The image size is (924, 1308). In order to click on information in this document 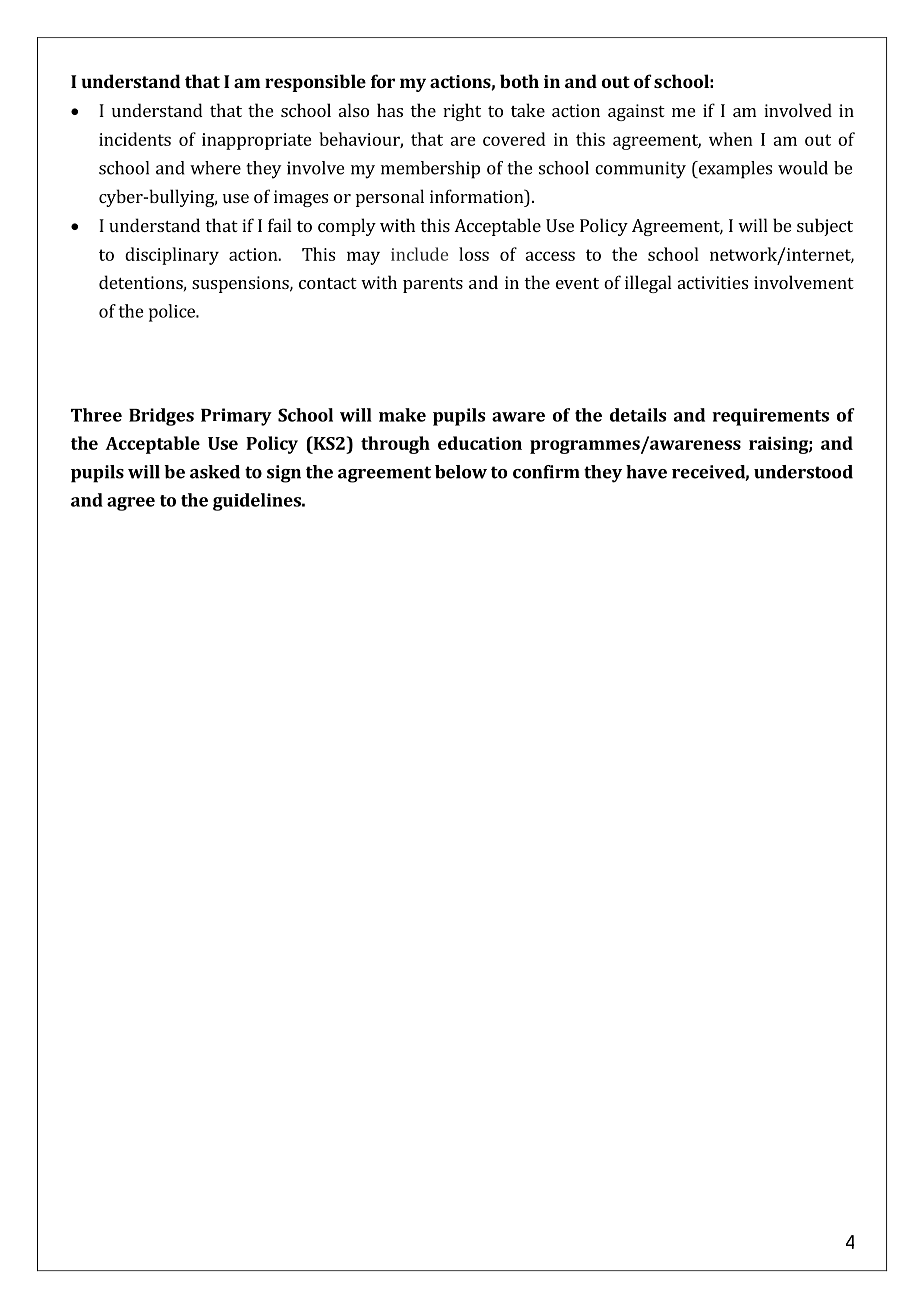, I will do `click(478, 196)`.
